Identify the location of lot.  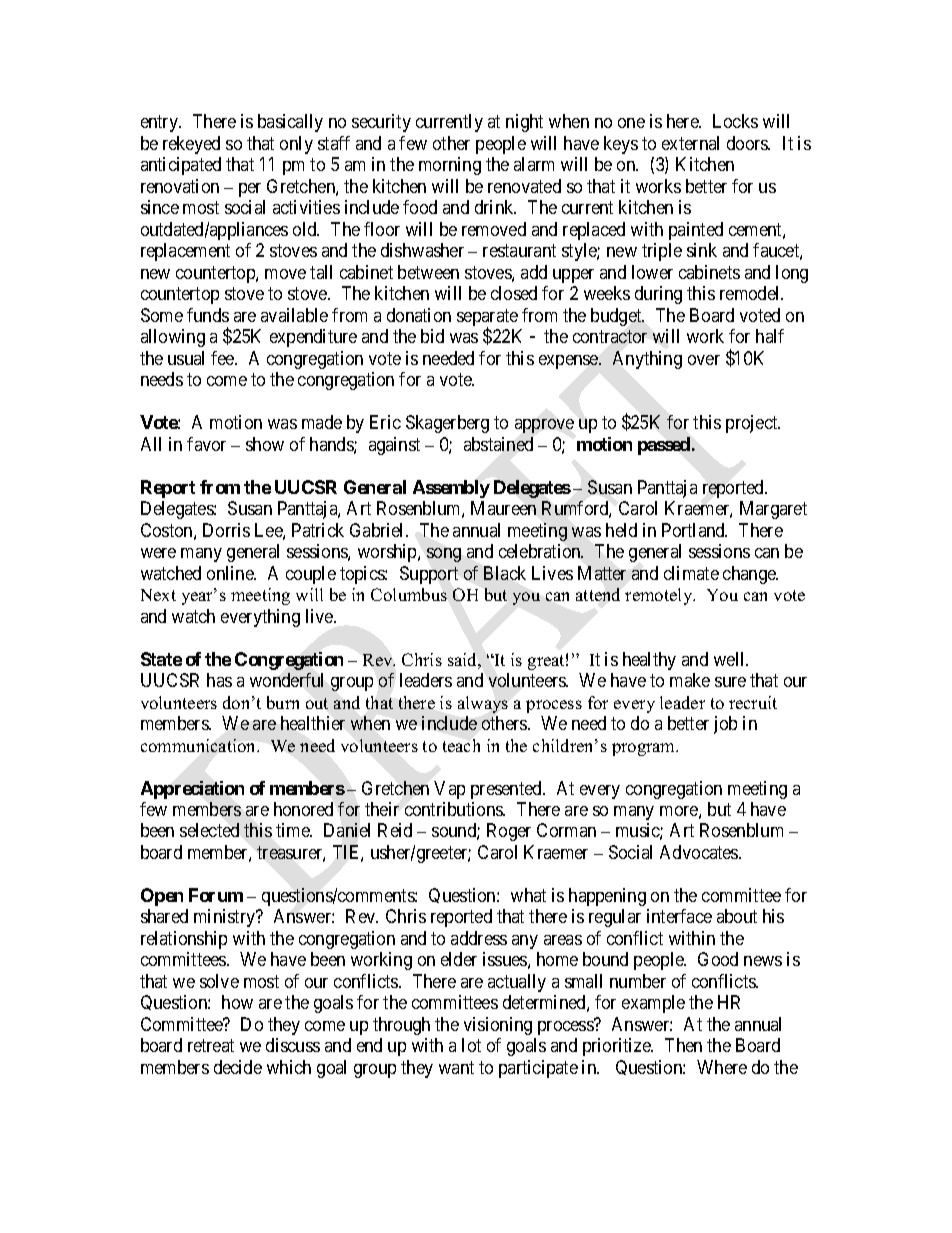
(471, 1045).
